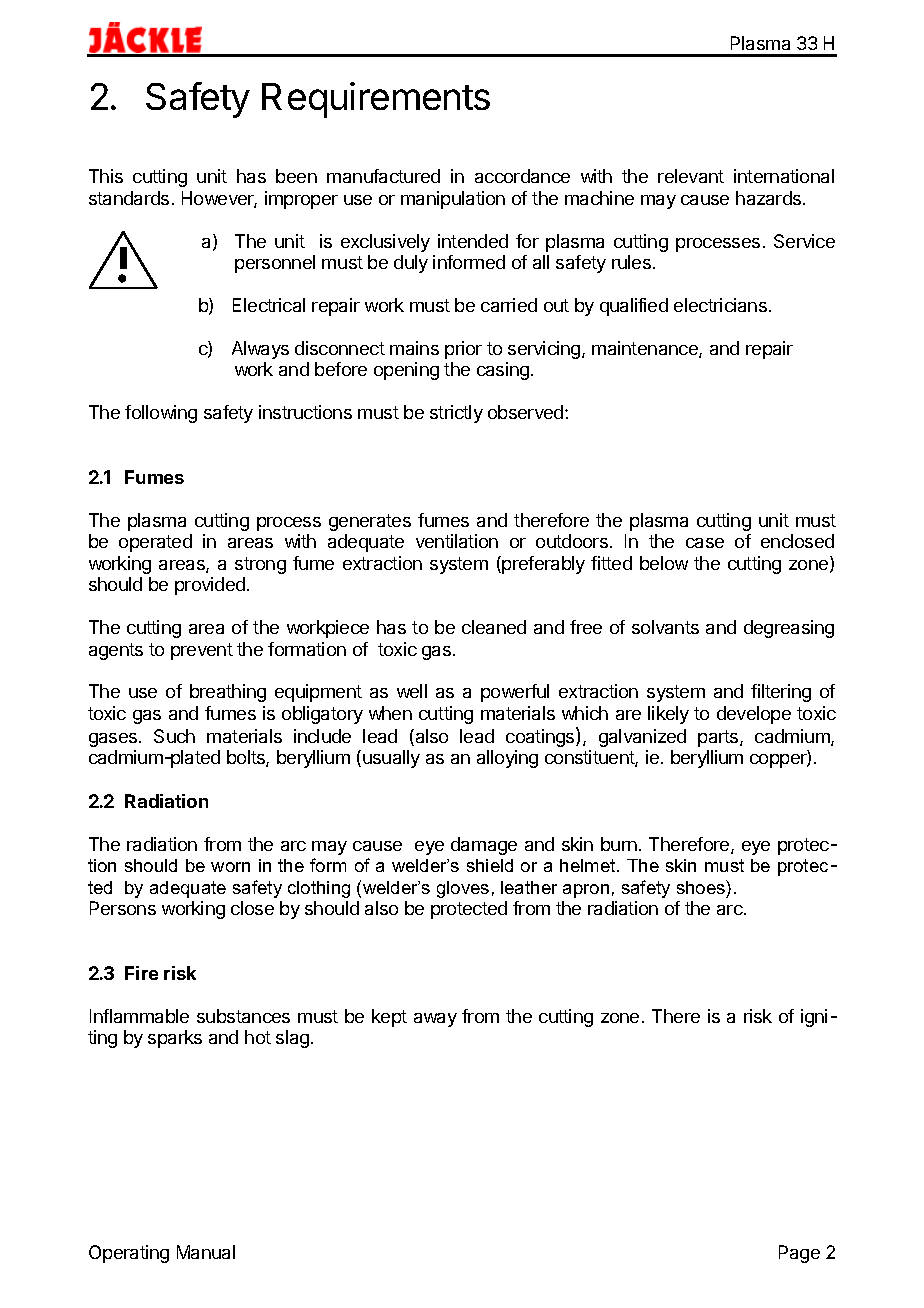  What do you see at coordinates (691, 176) in the screenshot?
I see `relevant` at bounding box center [691, 176].
